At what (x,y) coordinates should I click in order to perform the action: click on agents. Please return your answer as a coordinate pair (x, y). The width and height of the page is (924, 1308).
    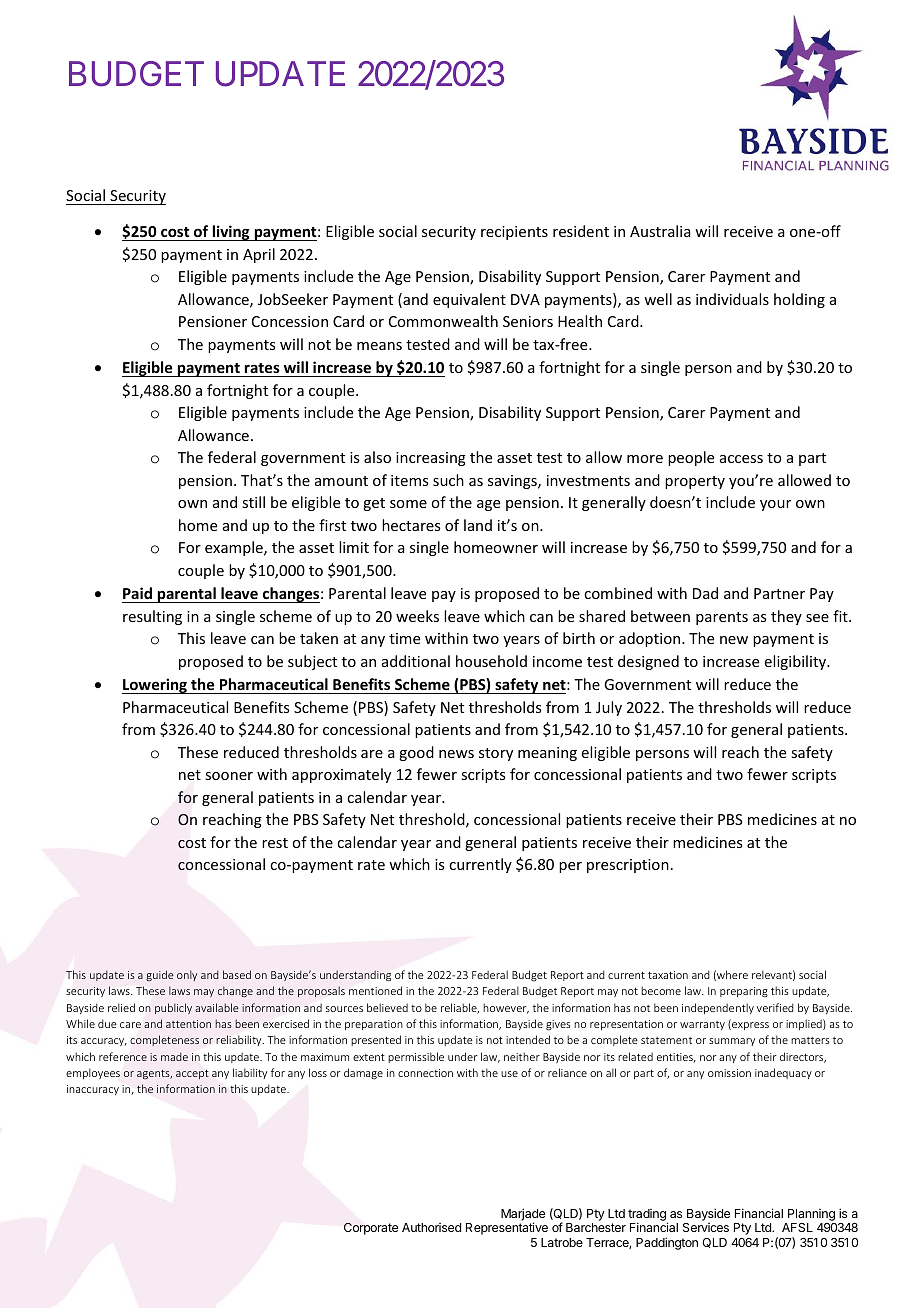
    Looking at the image, I should click on (154, 1075).
